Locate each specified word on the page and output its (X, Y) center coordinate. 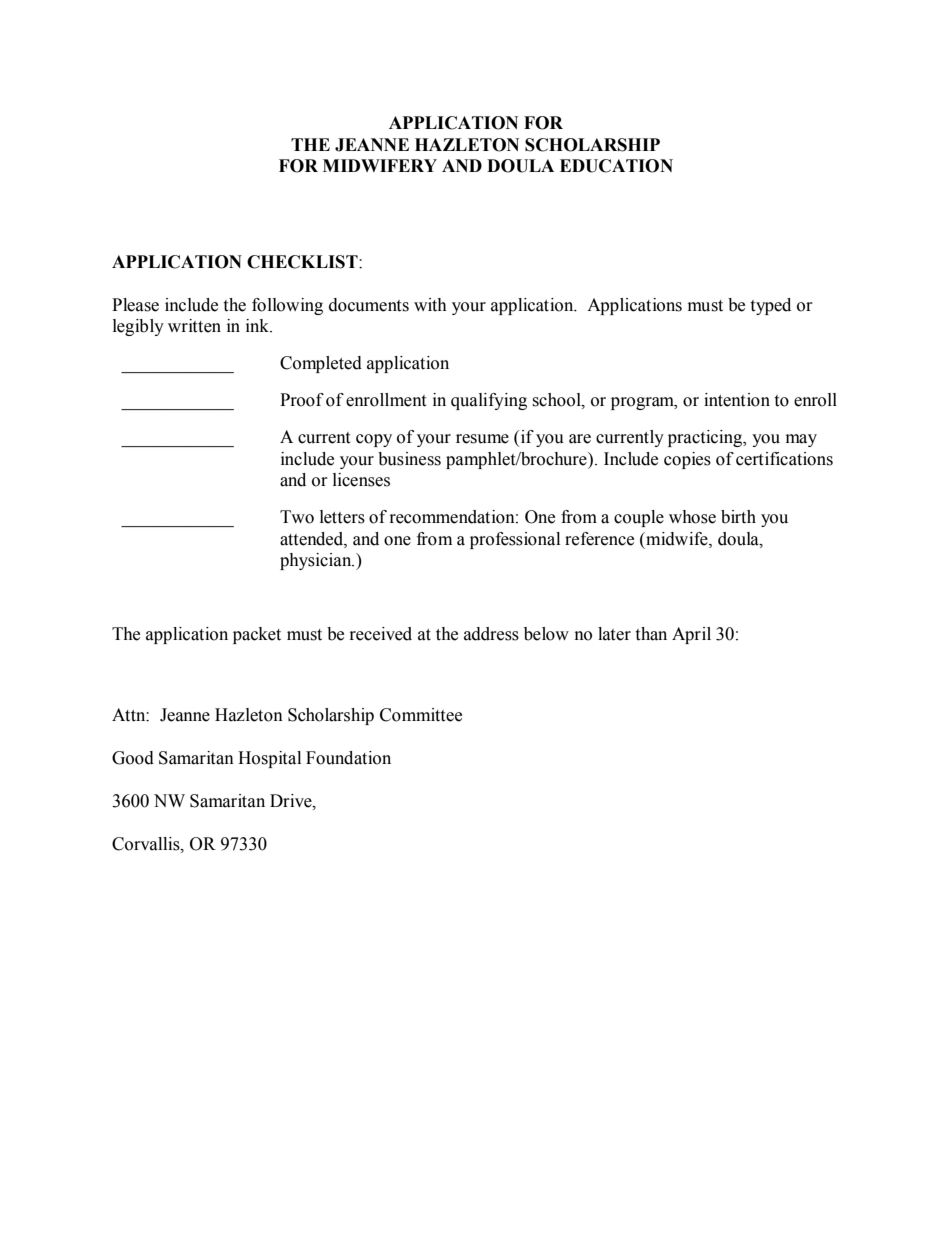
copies (687, 460)
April (691, 635)
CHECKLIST (303, 262)
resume (482, 439)
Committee (421, 715)
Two (297, 517)
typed (770, 306)
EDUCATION (616, 166)
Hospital (269, 759)
